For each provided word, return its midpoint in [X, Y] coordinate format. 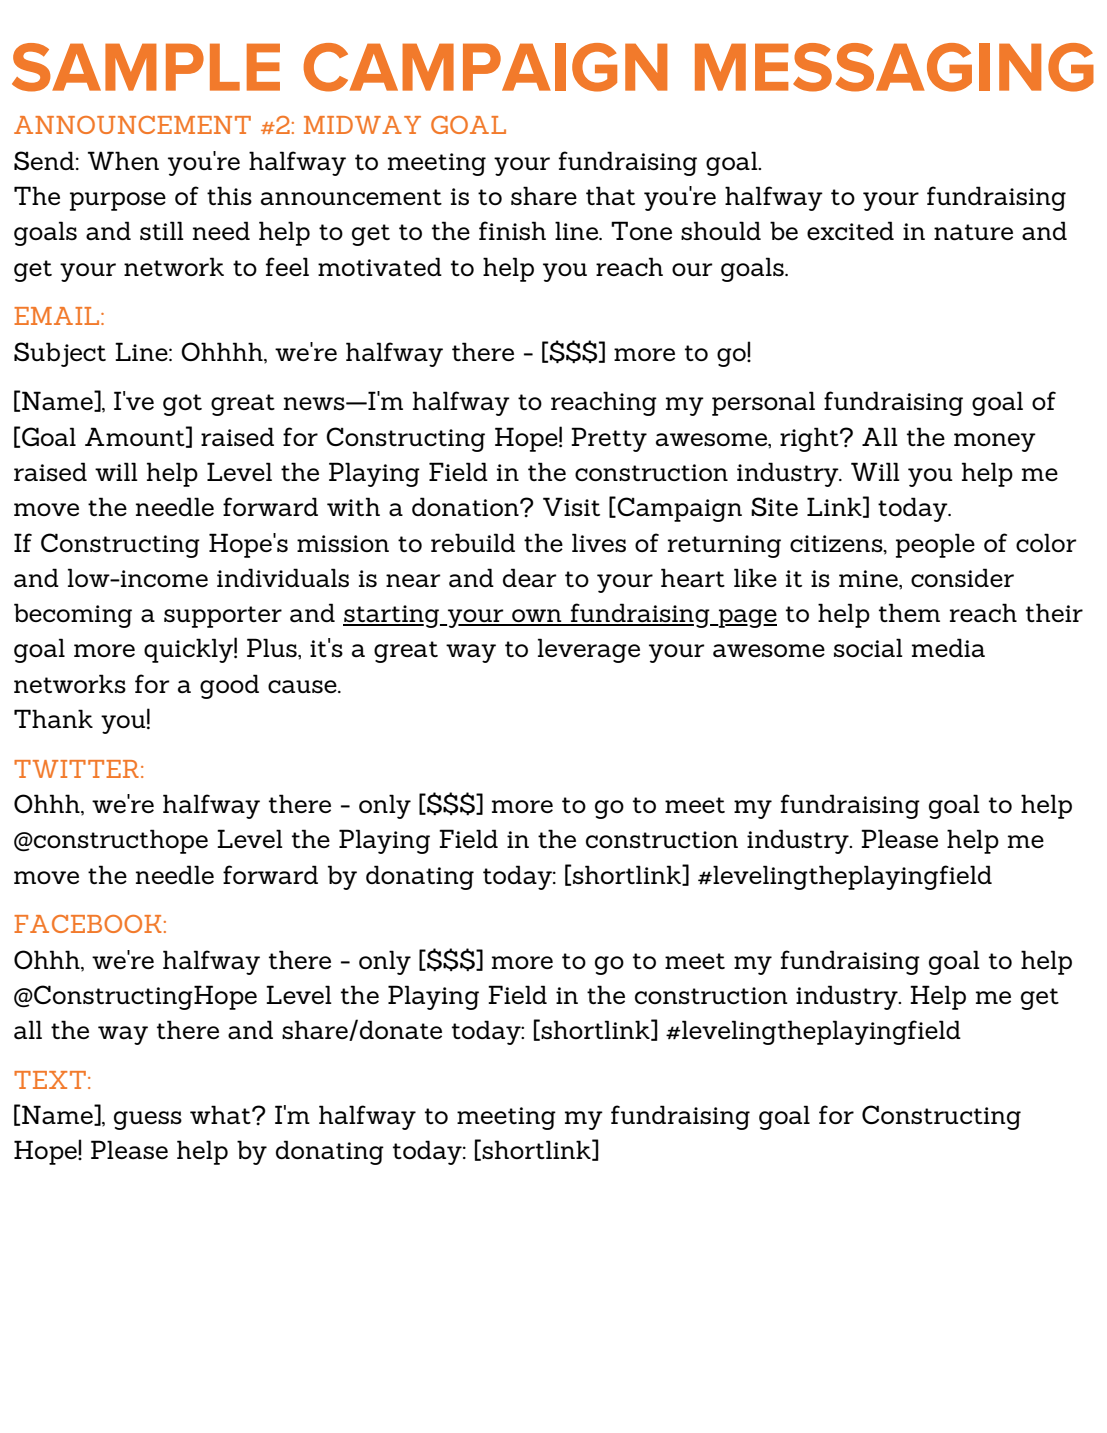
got [182, 405]
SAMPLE [146, 67]
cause [303, 687]
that [610, 196]
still [162, 230]
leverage [589, 650]
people [935, 545]
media [948, 648]
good [229, 686]
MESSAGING [894, 67]
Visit [571, 506]
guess [148, 1120]
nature [973, 232]
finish [512, 230]
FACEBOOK [88, 924]
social [868, 648]
